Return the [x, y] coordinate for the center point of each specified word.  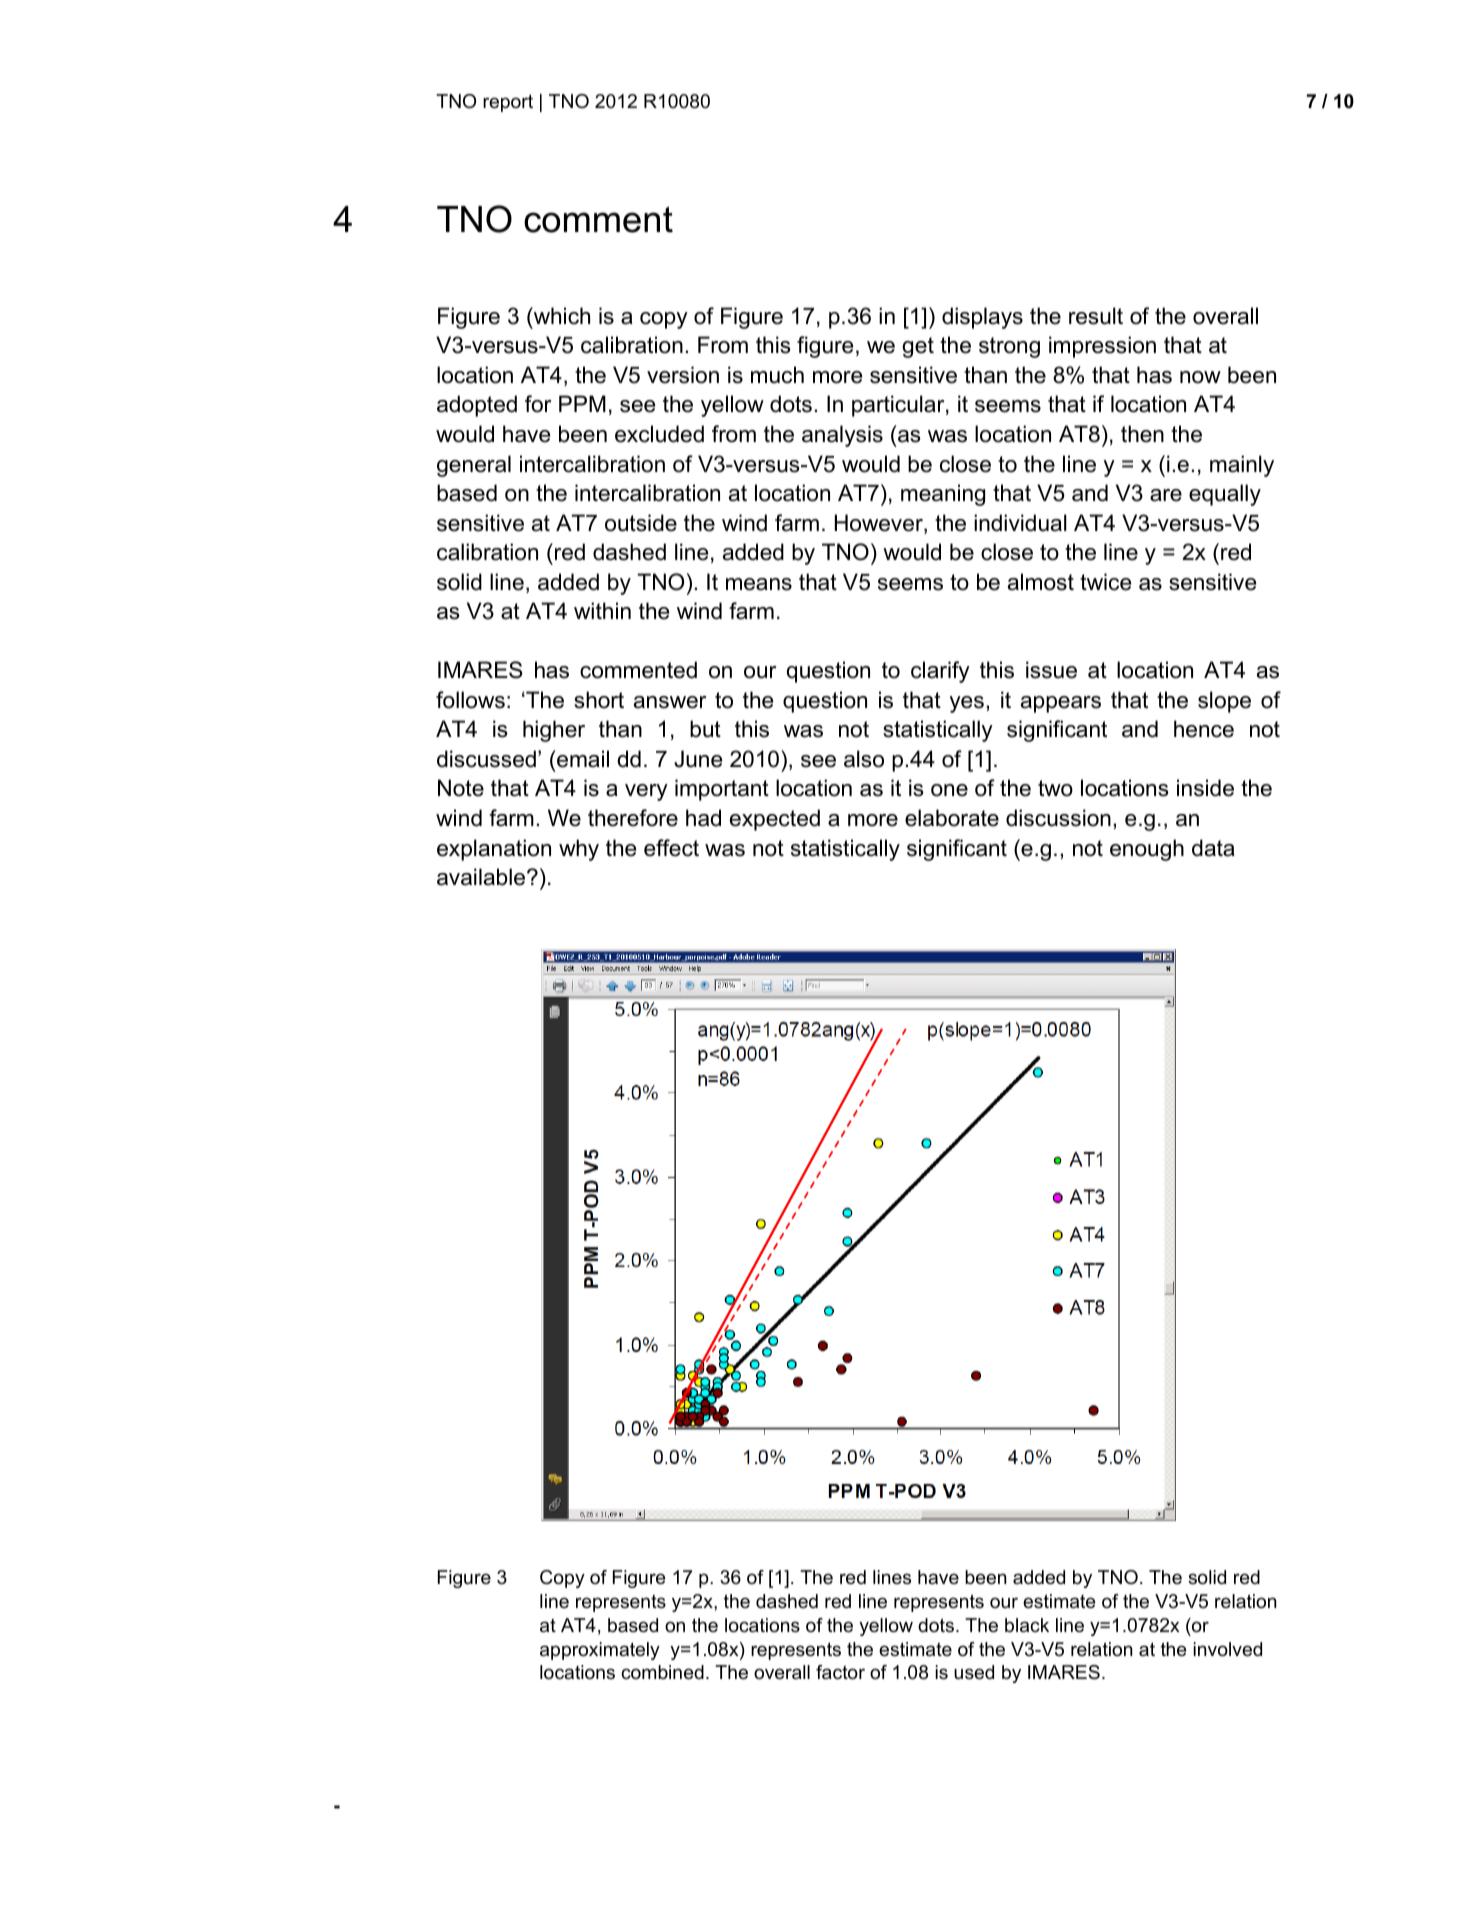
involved [1227, 1649]
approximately [600, 1651]
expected [775, 820]
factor [840, 1672]
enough [1147, 850]
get [918, 347]
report [508, 103]
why [579, 850]
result [1096, 316]
